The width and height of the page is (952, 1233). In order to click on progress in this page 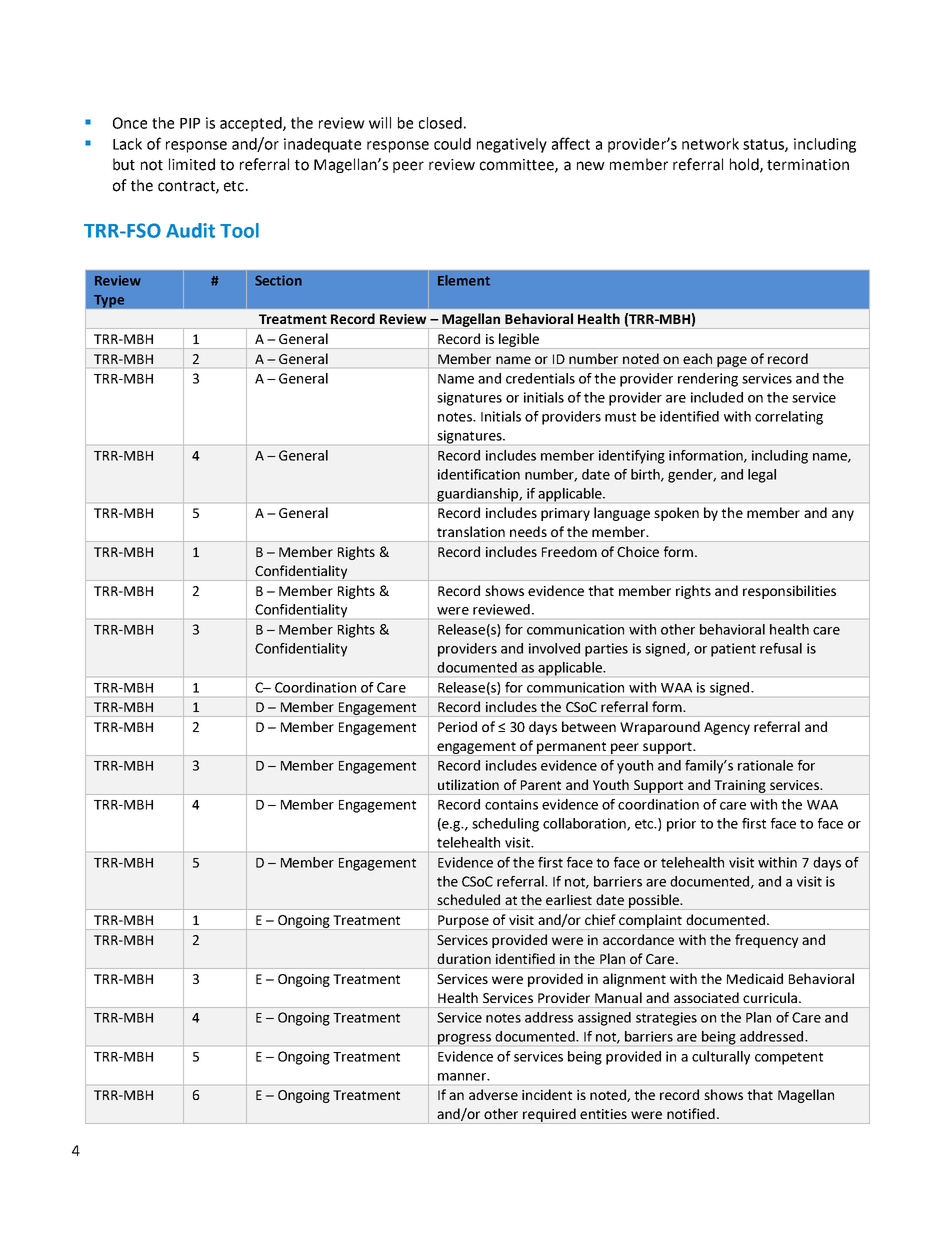, I will do `click(464, 1039)`.
